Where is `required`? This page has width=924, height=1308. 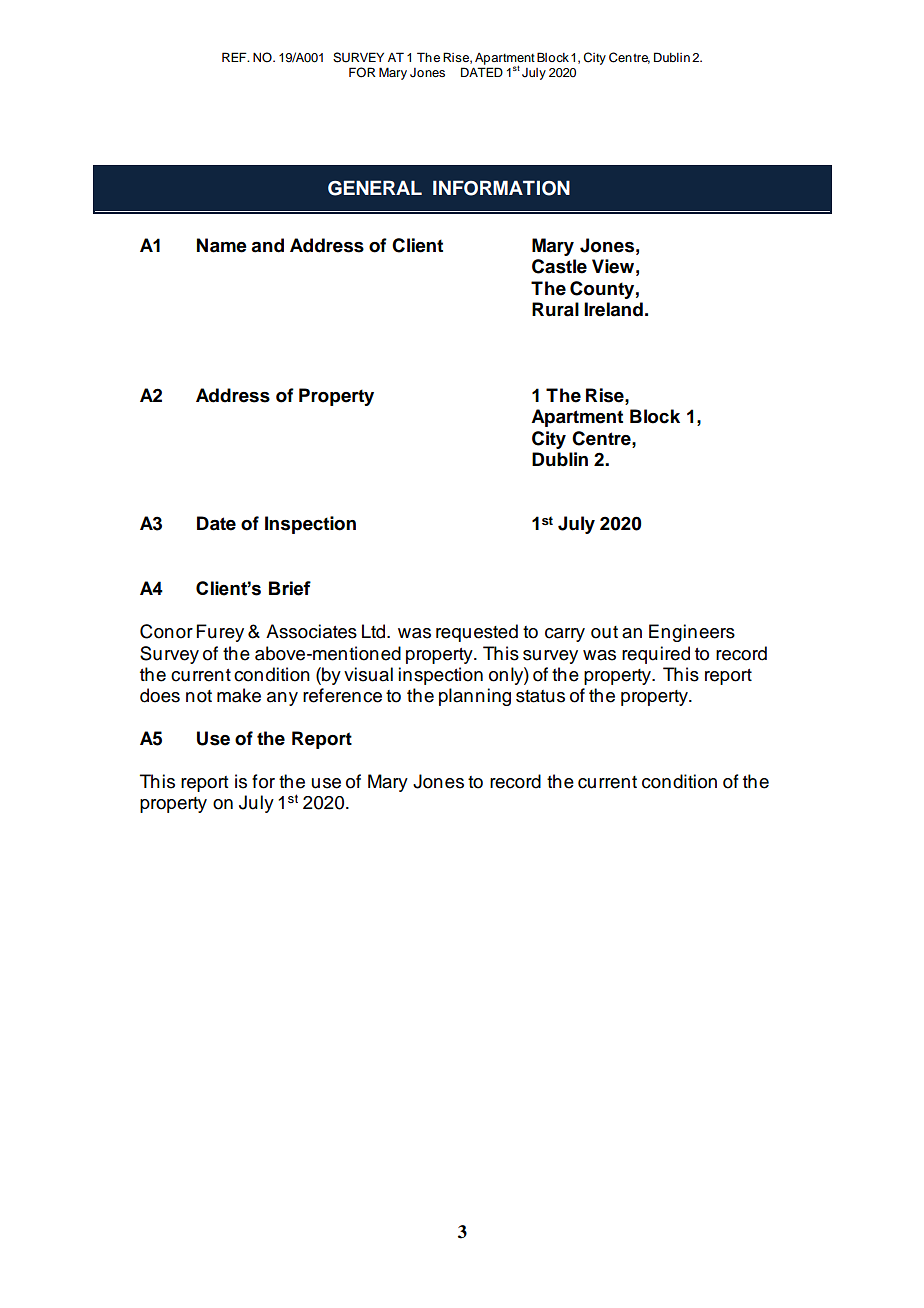 required is located at coordinates (656, 655).
